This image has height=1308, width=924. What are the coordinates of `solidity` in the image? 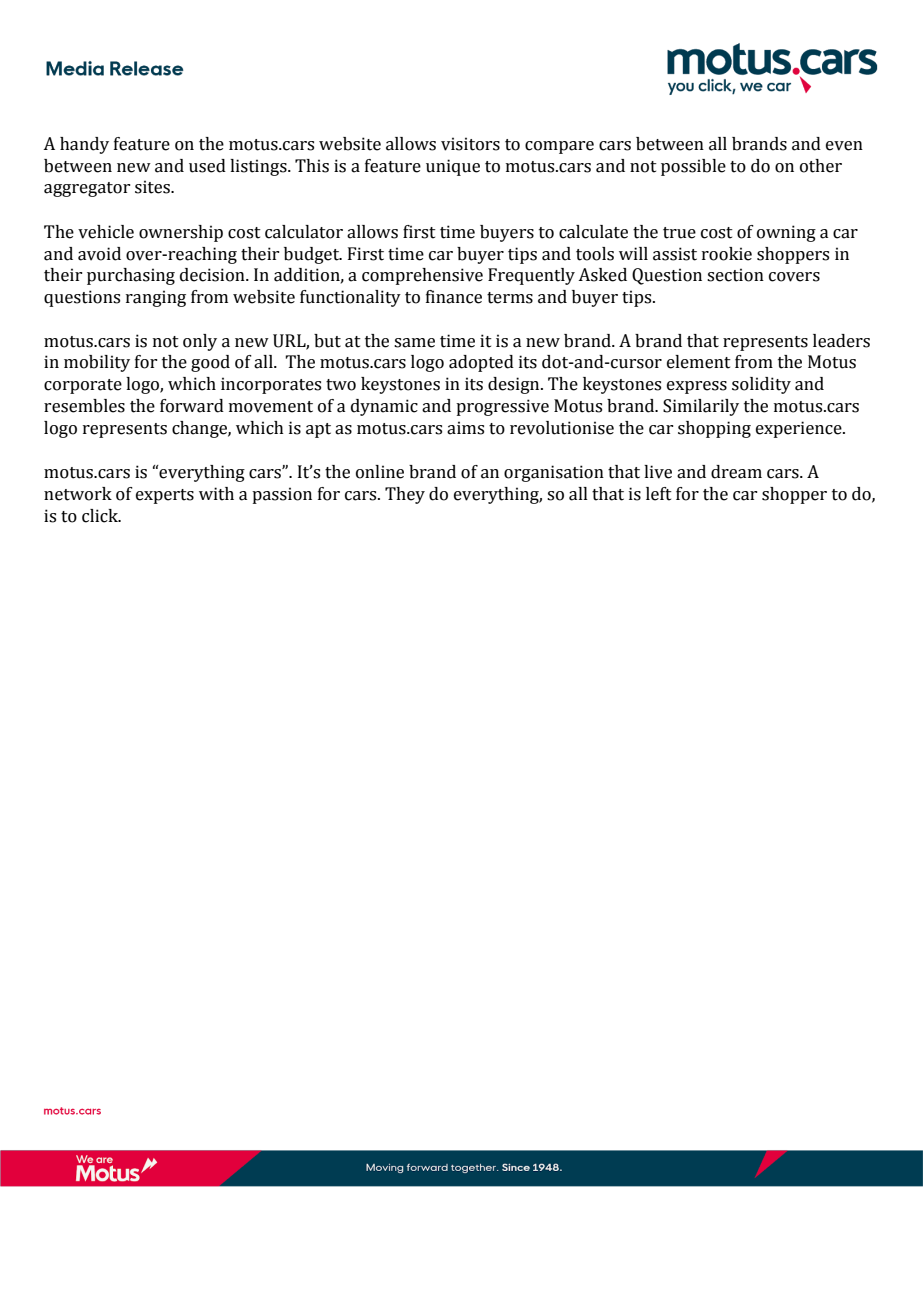 It's located at (761, 385).
